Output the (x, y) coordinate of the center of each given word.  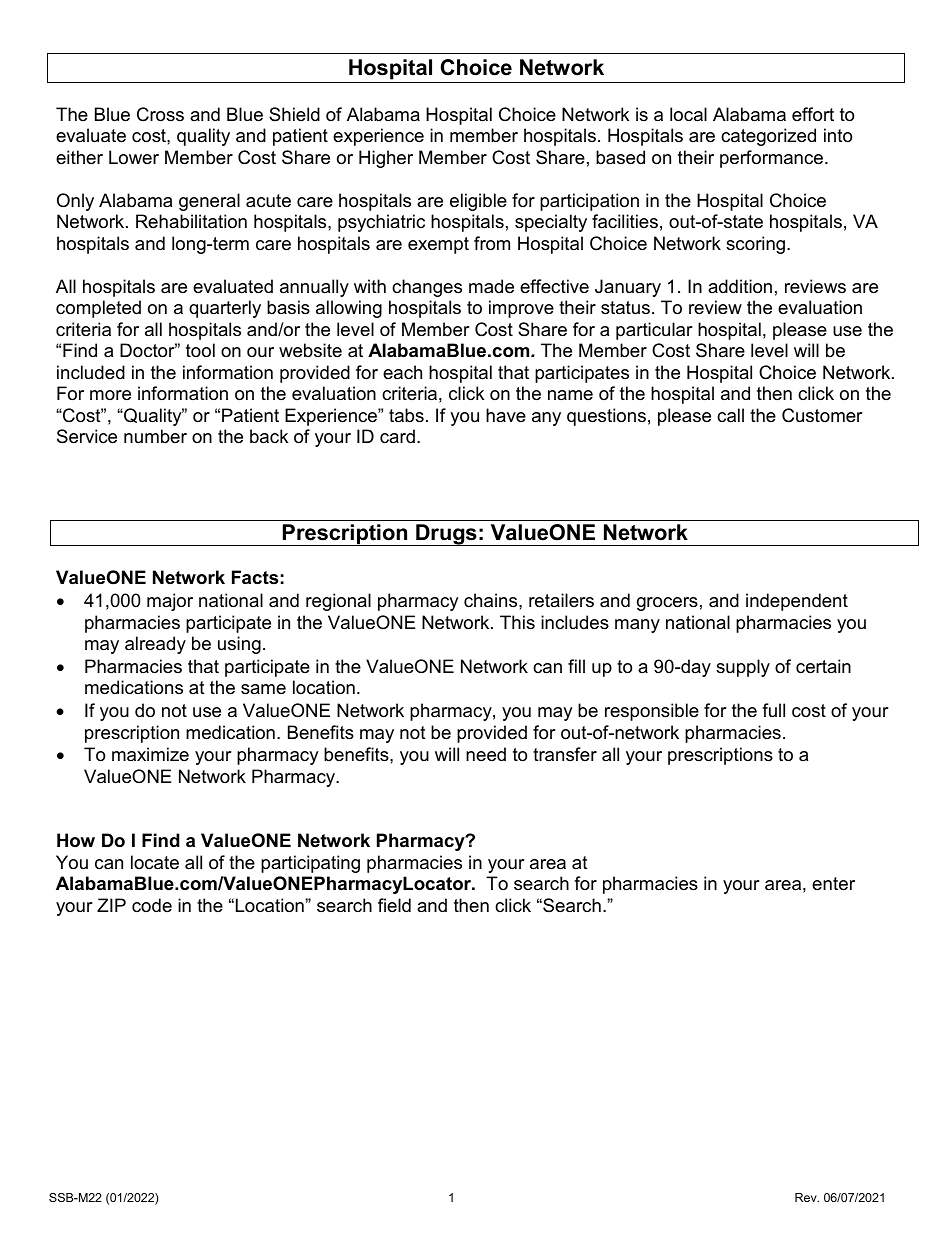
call (730, 415)
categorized (768, 137)
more (110, 395)
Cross (160, 114)
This (517, 622)
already (155, 645)
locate (155, 862)
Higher (386, 159)
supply (743, 668)
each (402, 372)
